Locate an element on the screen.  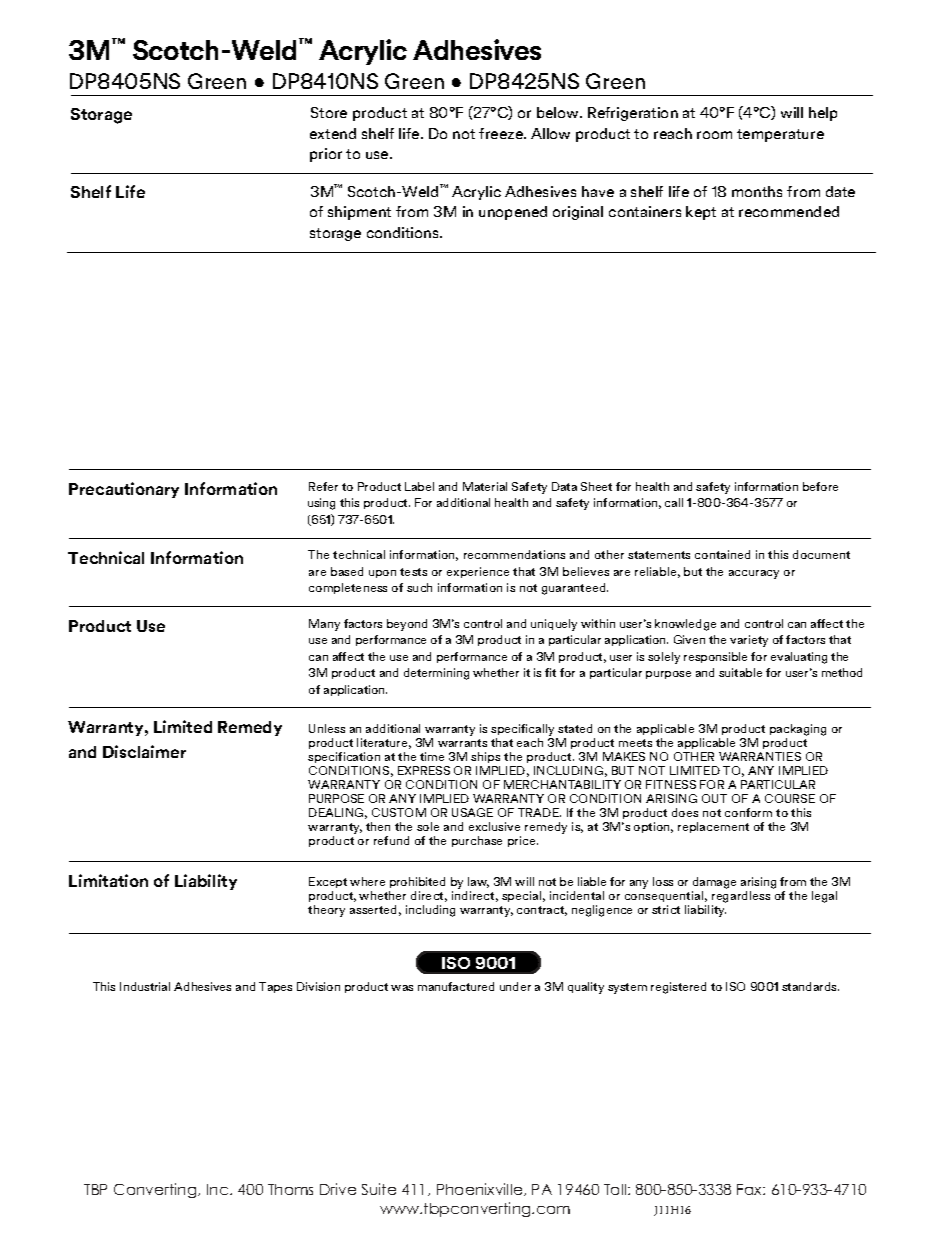
determining is located at coordinates (436, 674).
